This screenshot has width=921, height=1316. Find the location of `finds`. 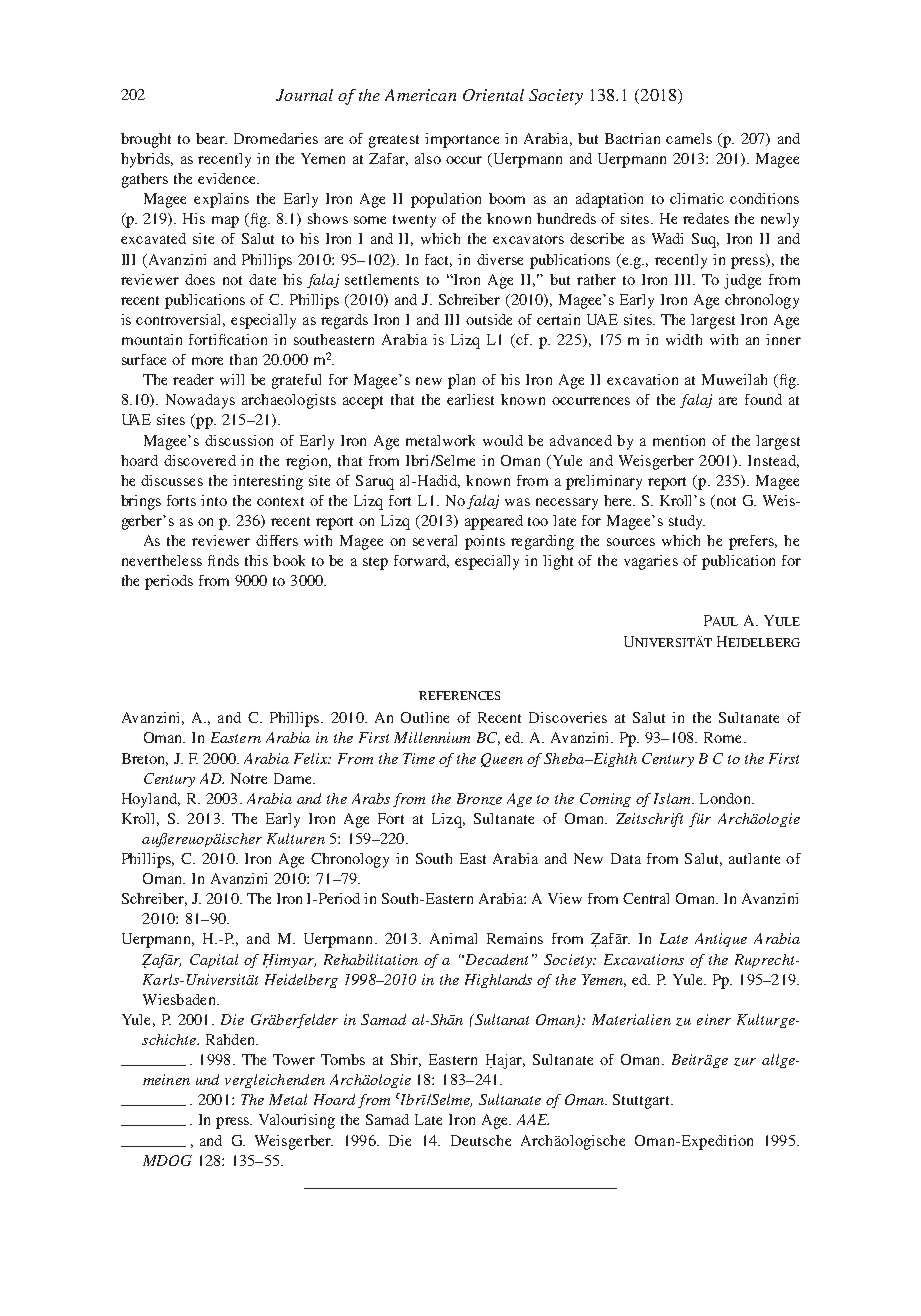

finds is located at coordinates (223, 560).
